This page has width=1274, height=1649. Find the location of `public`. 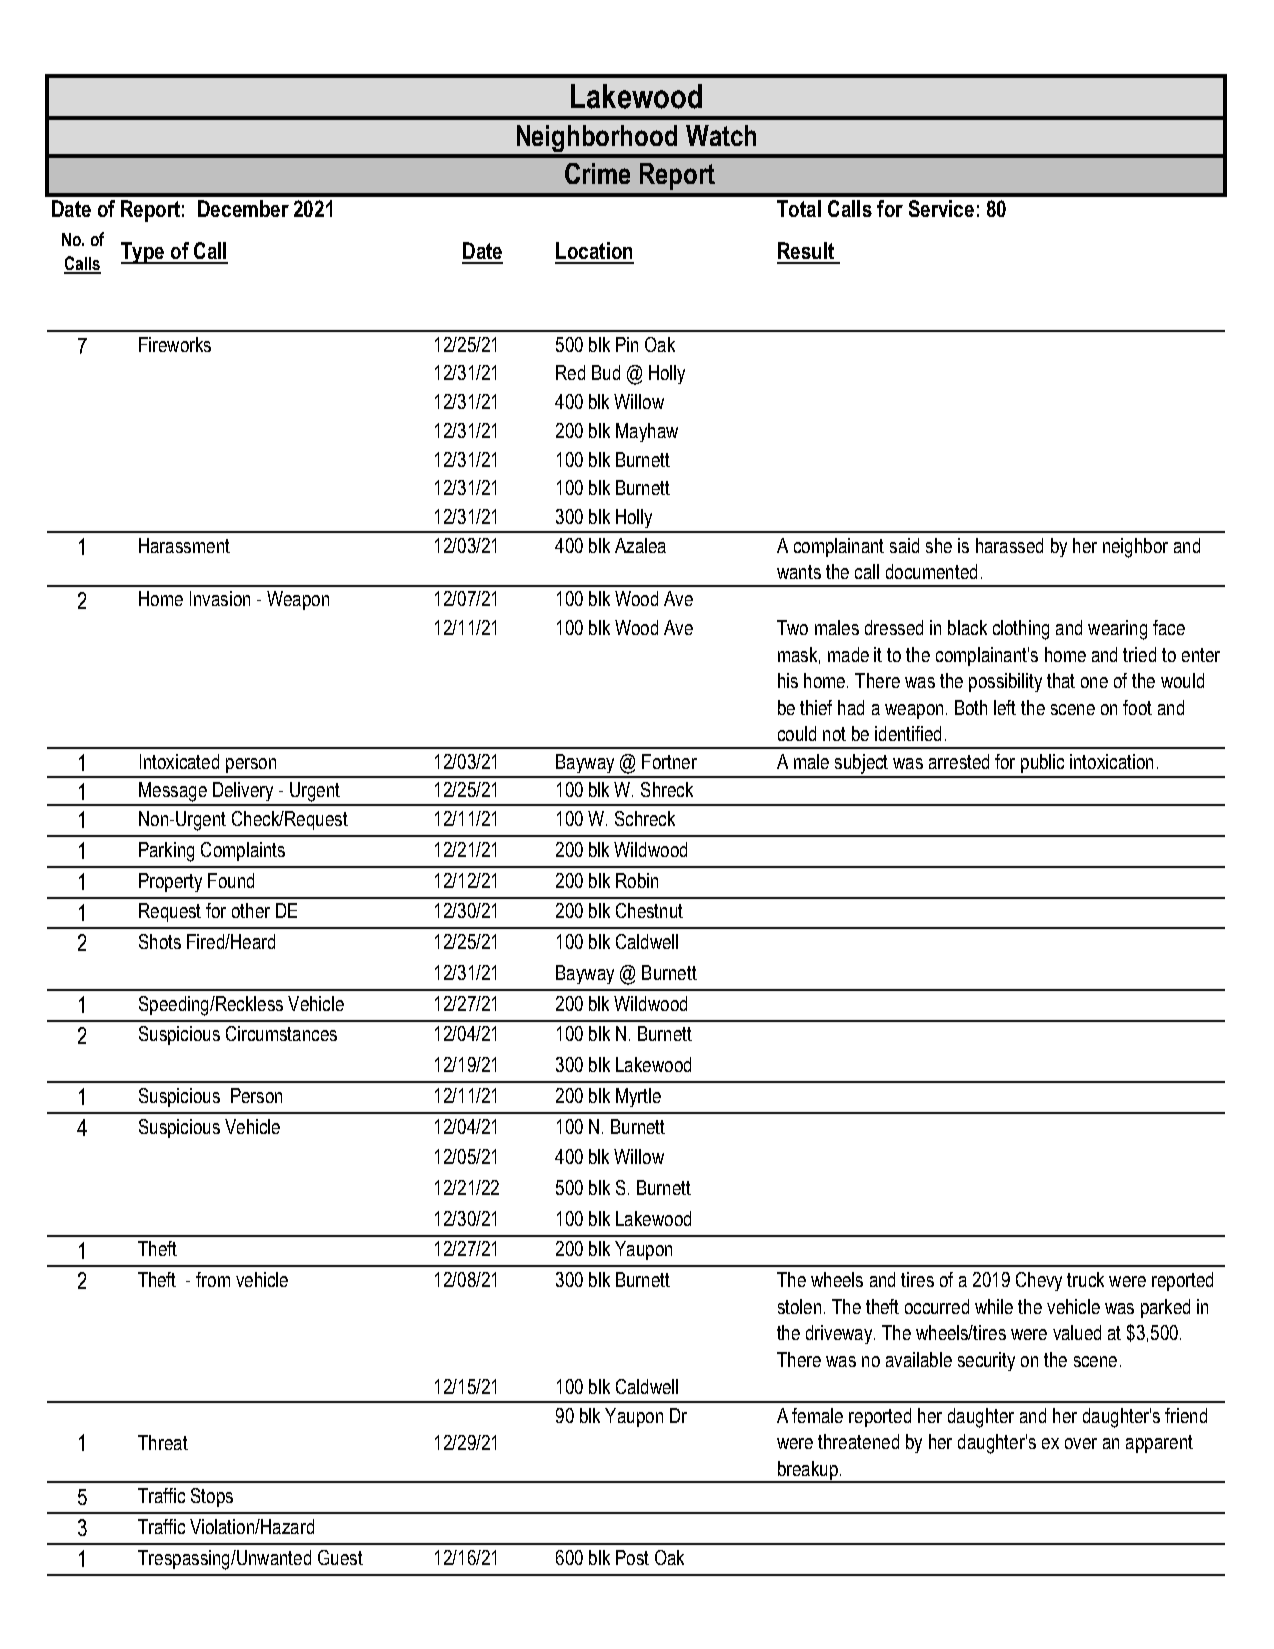

public is located at coordinates (1042, 763).
